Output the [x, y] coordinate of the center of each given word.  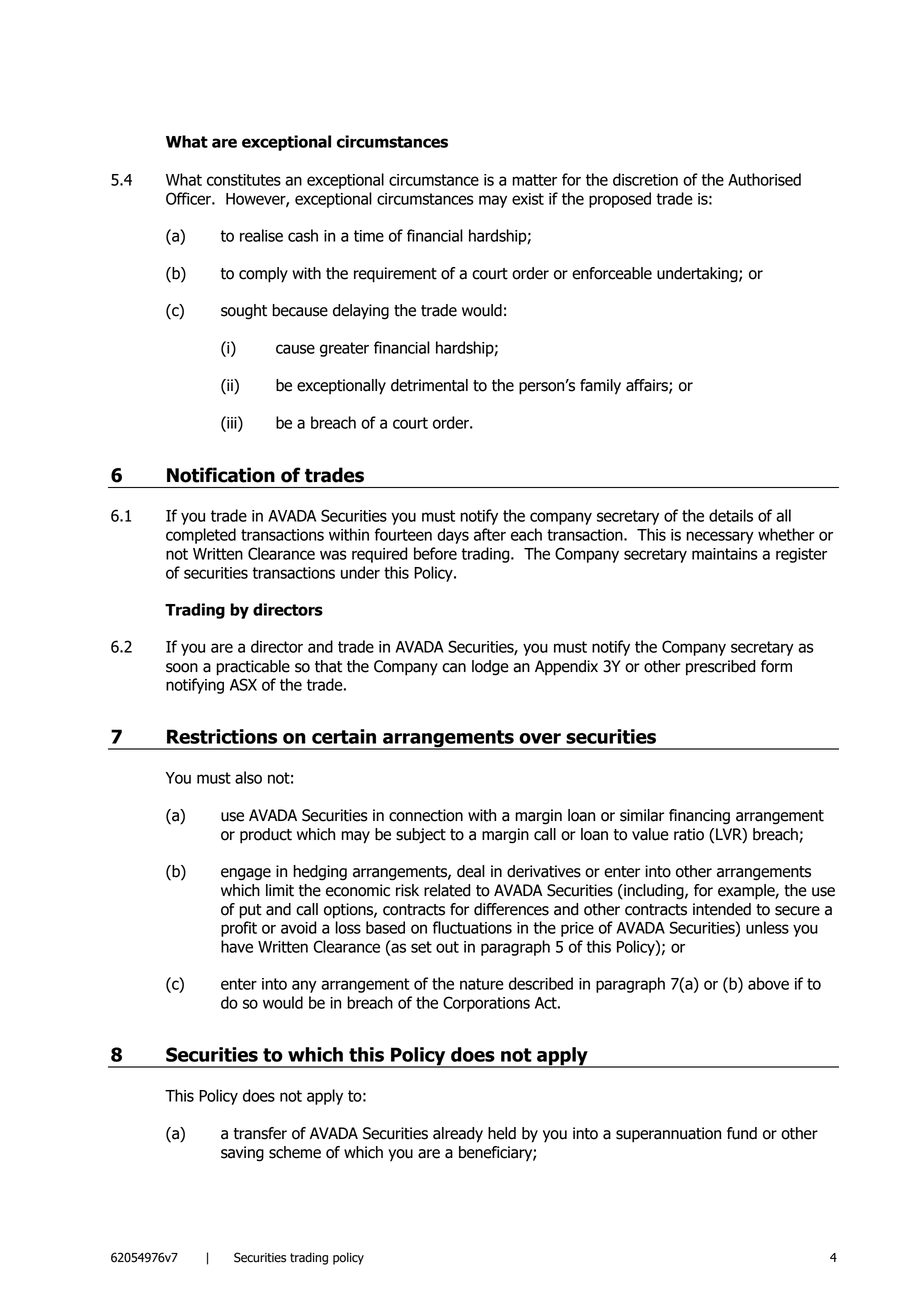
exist [528, 199]
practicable [253, 668]
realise [261, 235]
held [502, 1133]
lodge [490, 668]
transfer [260, 1133]
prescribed [720, 668]
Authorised [764, 179]
